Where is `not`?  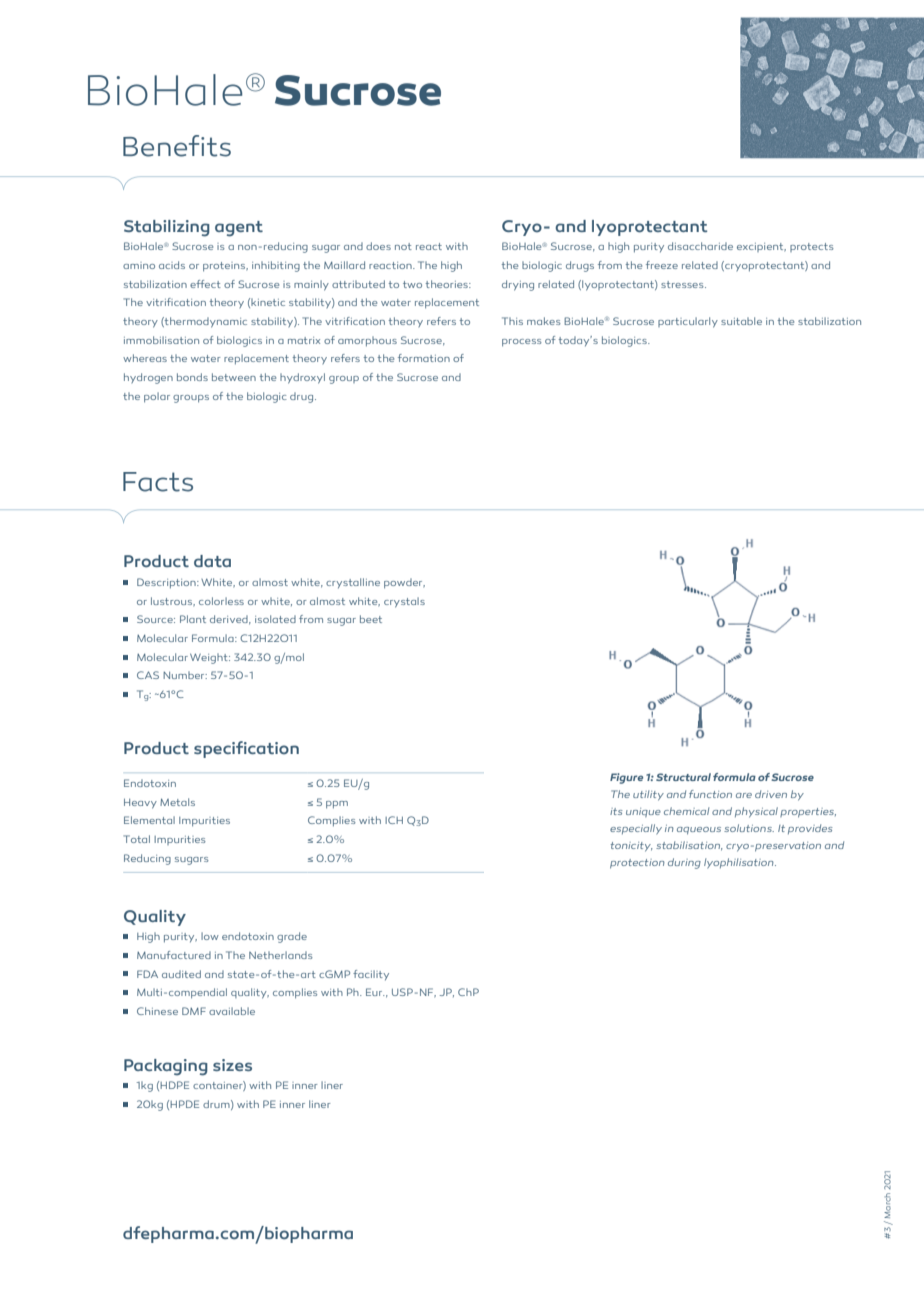
not is located at coordinates (403, 246).
